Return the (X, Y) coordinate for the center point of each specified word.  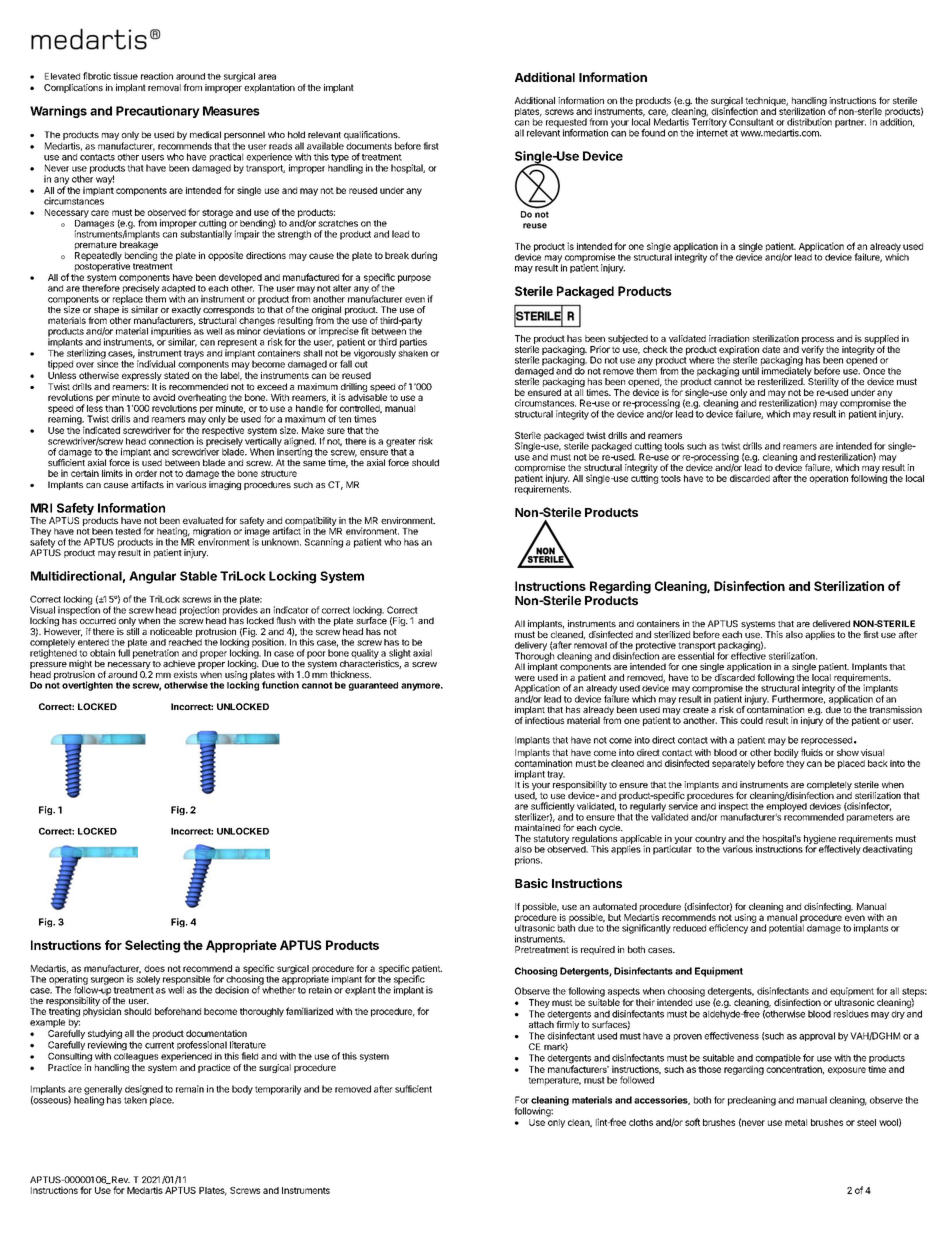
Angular (152, 577)
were (525, 678)
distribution (809, 122)
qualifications (372, 135)
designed (144, 1091)
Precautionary (158, 112)
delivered (831, 623)
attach (541, 1024)
